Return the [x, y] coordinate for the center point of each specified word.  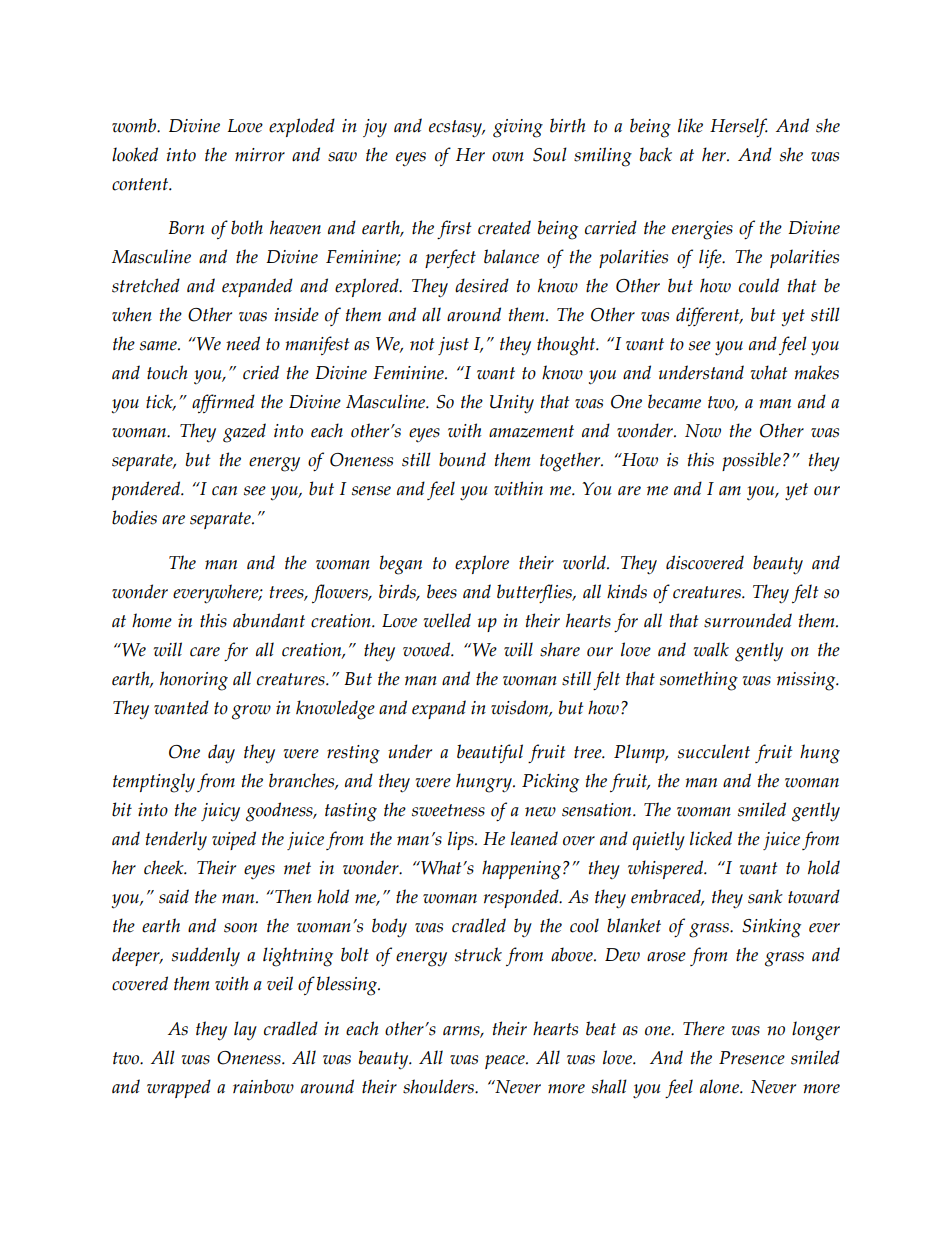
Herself [739, 127]
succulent [714, 751]
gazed [244, 433]
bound [462, 459]
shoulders [439, 1086]
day [221, 754]
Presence [752, 1058]
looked [135, 154]
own [508, 157]
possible [751, 461]
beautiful [490, 753]
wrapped [179, 1088]
